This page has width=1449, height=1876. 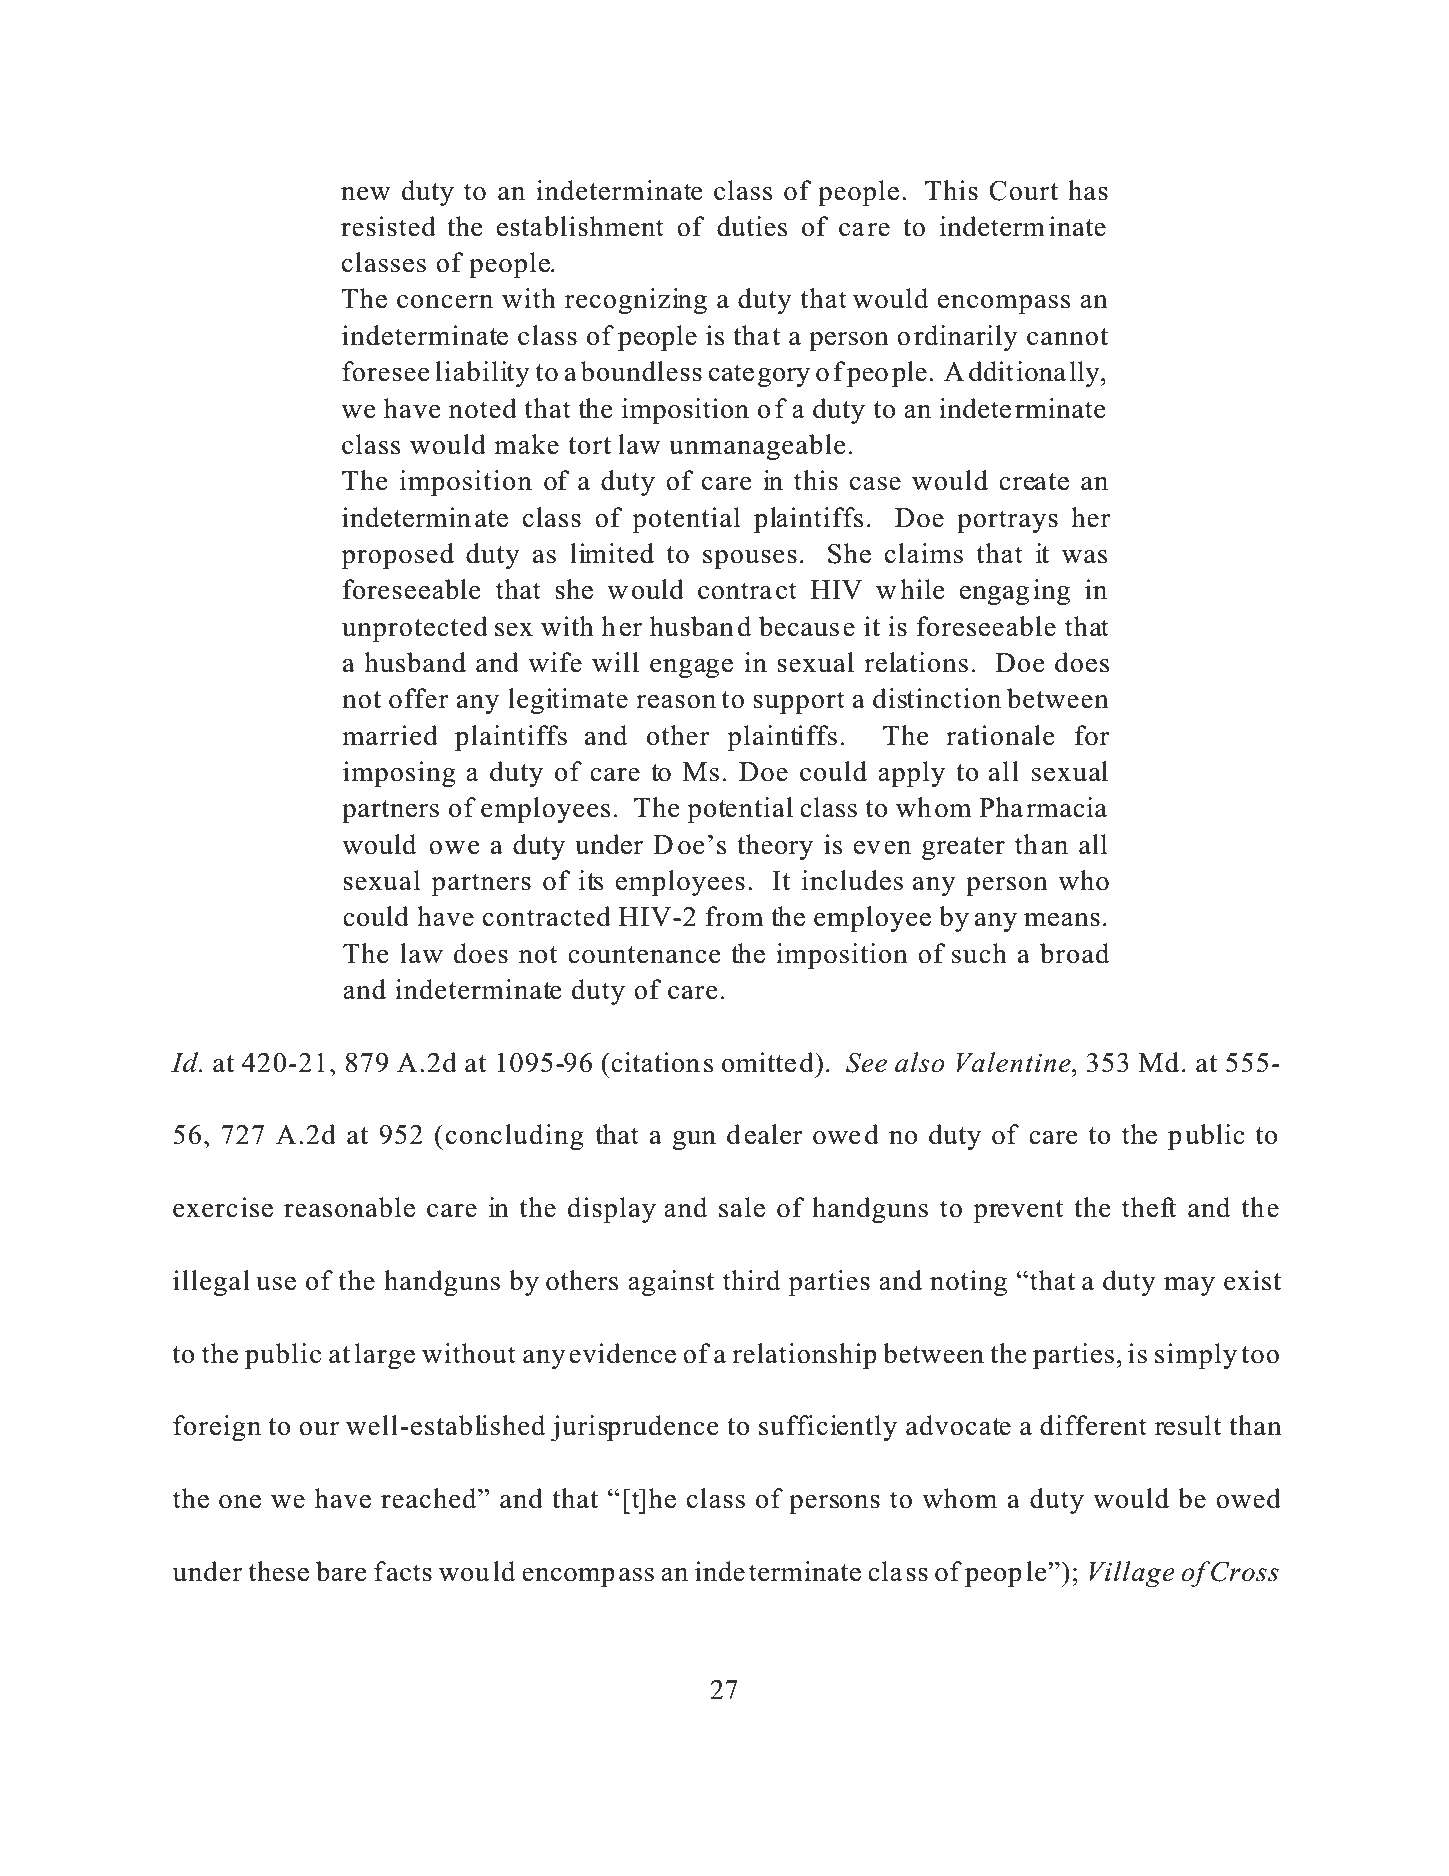 I want to click on has, so click(x=1088, y=190).
